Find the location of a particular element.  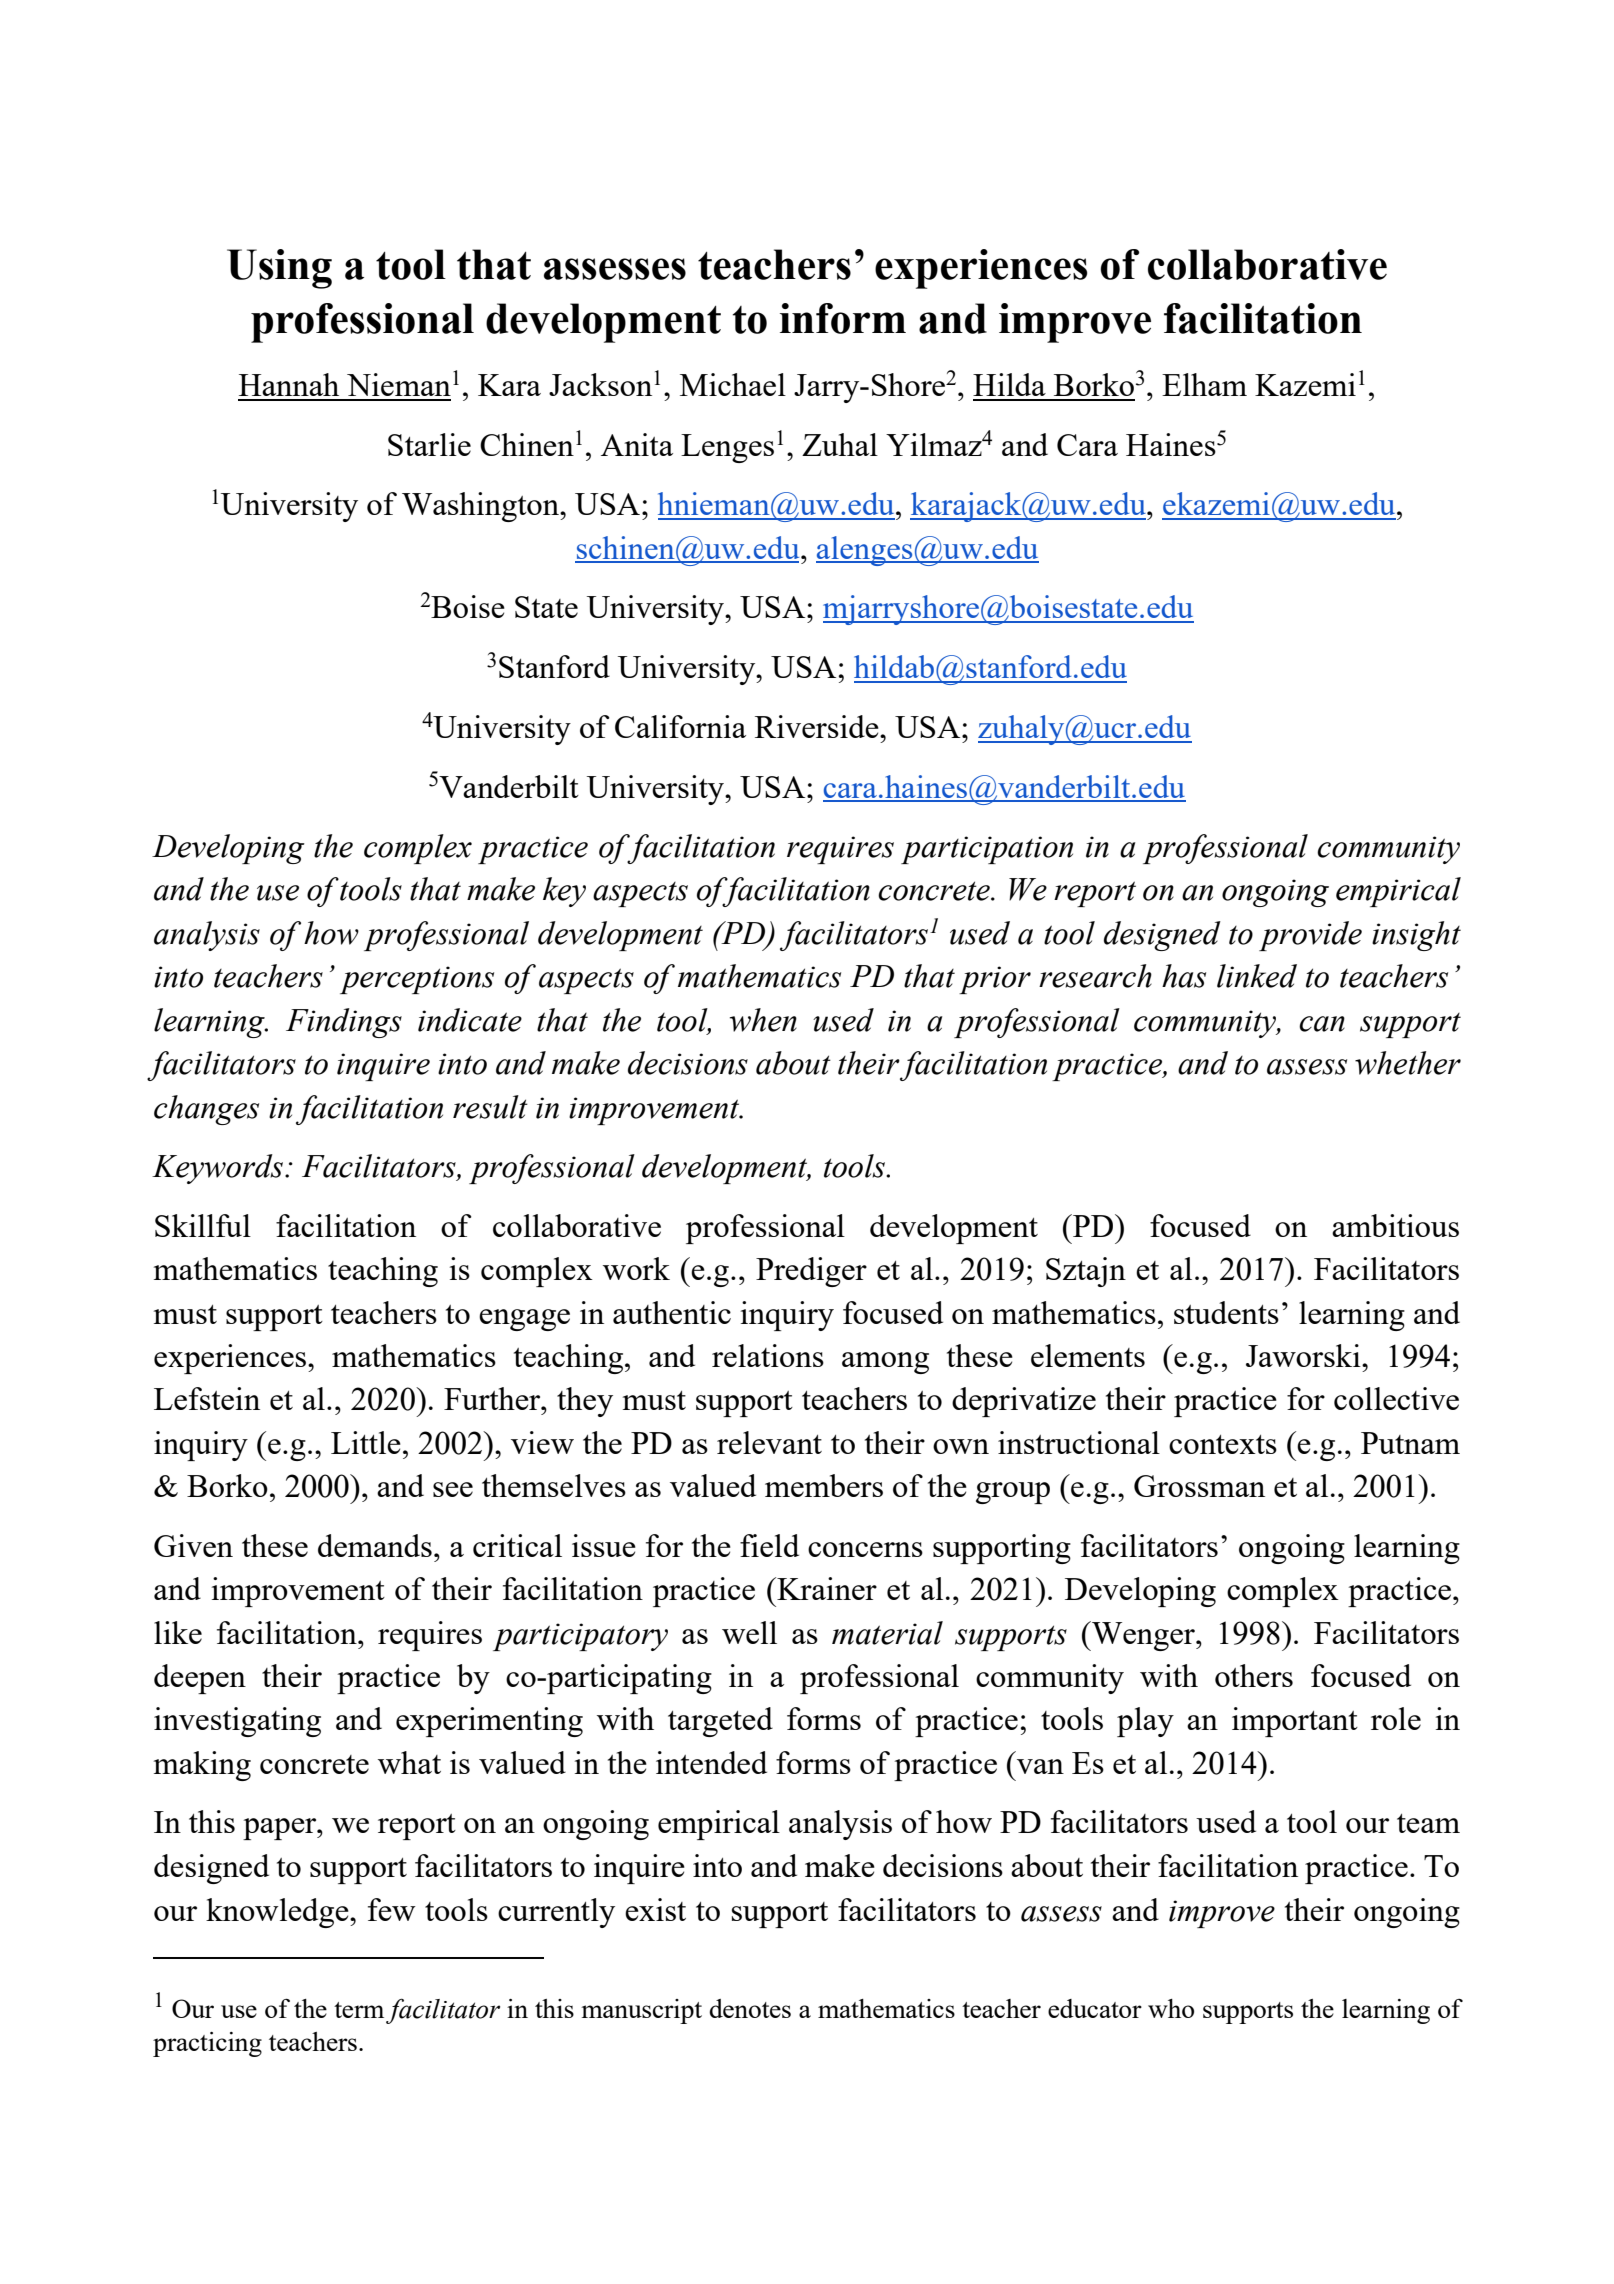

inform is located at coordinates (843, 318).
